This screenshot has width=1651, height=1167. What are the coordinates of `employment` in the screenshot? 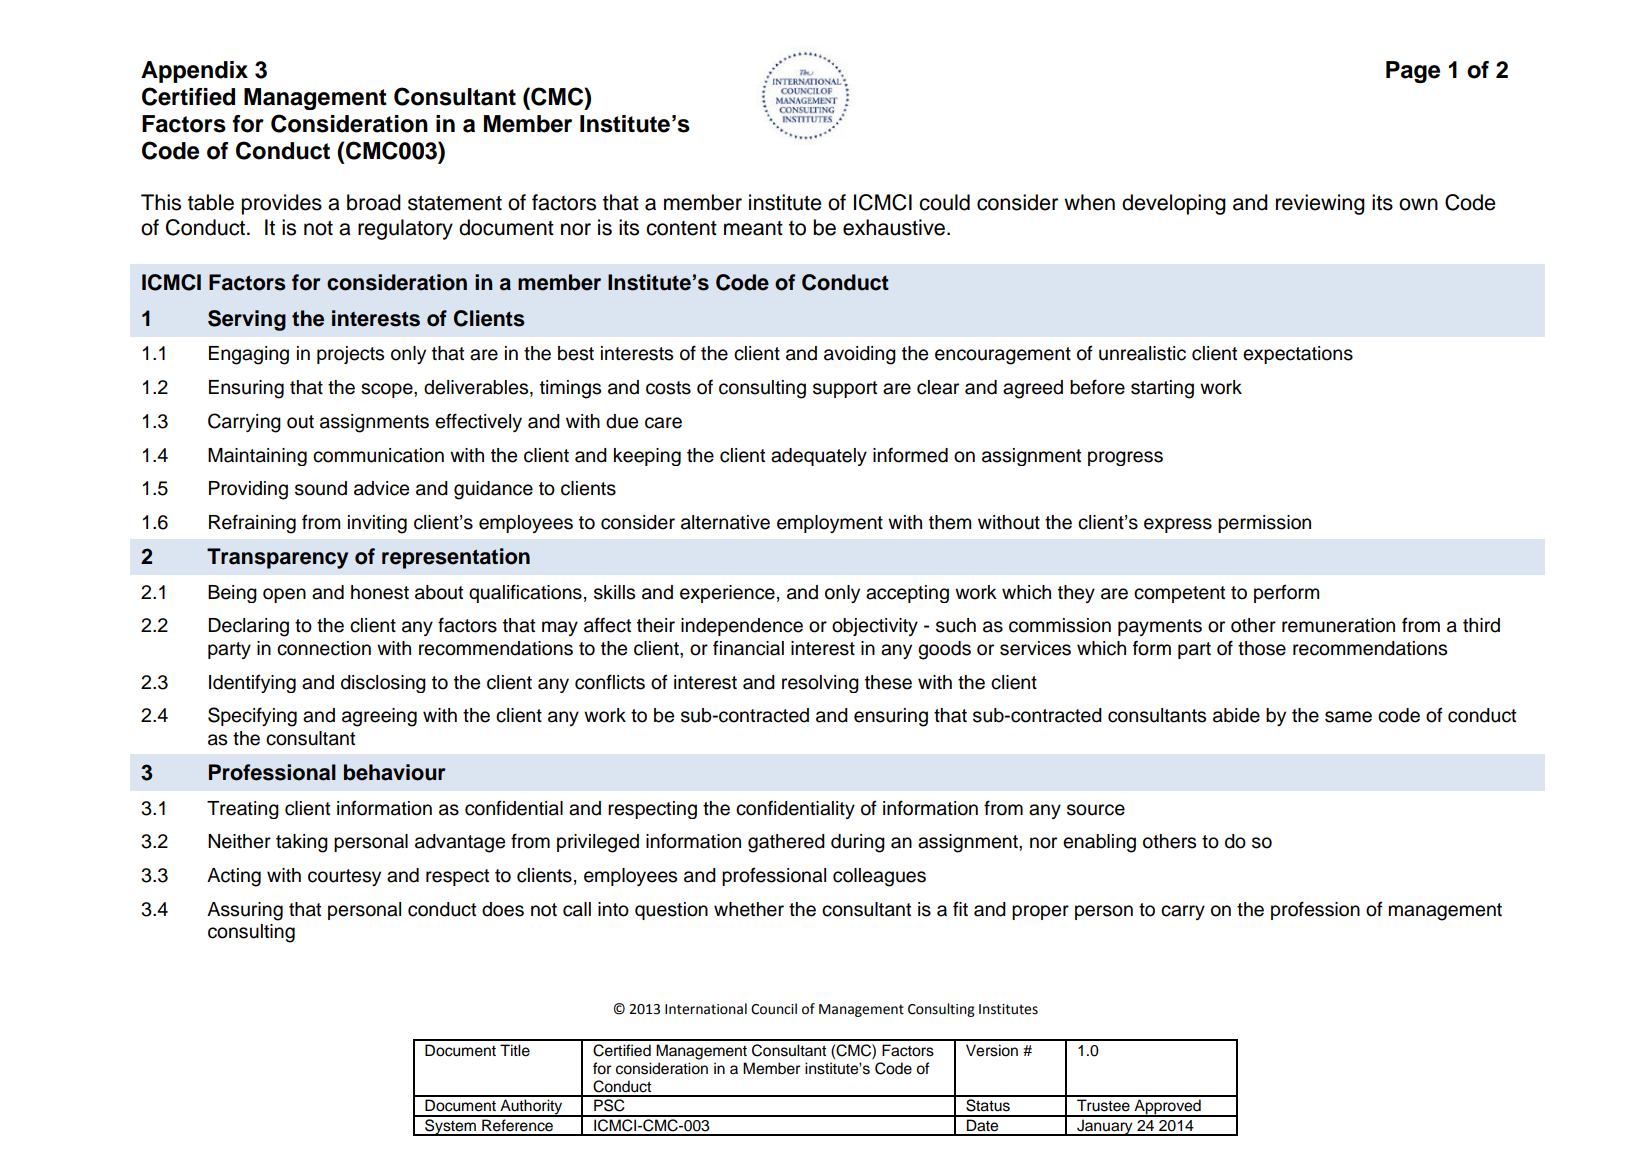 It's located at (830, 524).
